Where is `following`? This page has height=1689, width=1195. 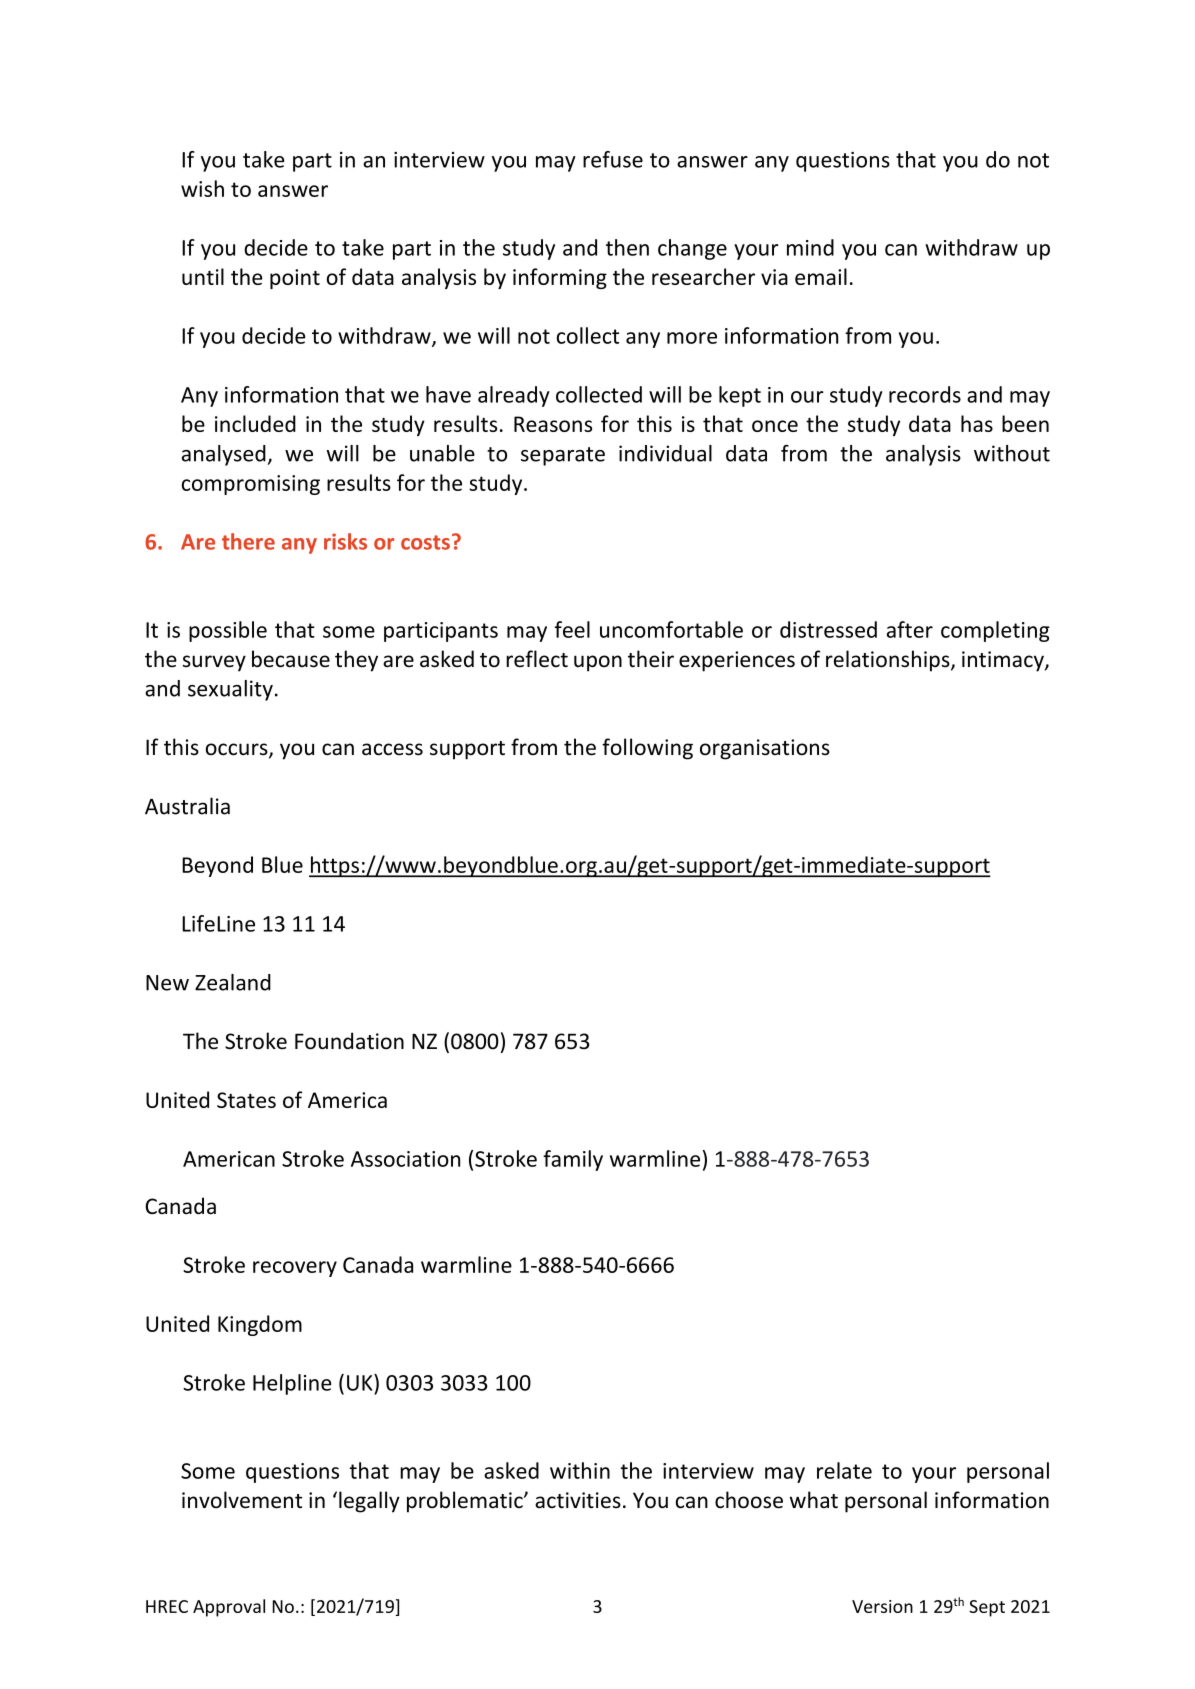
following is located at coordinates (647, 749).
